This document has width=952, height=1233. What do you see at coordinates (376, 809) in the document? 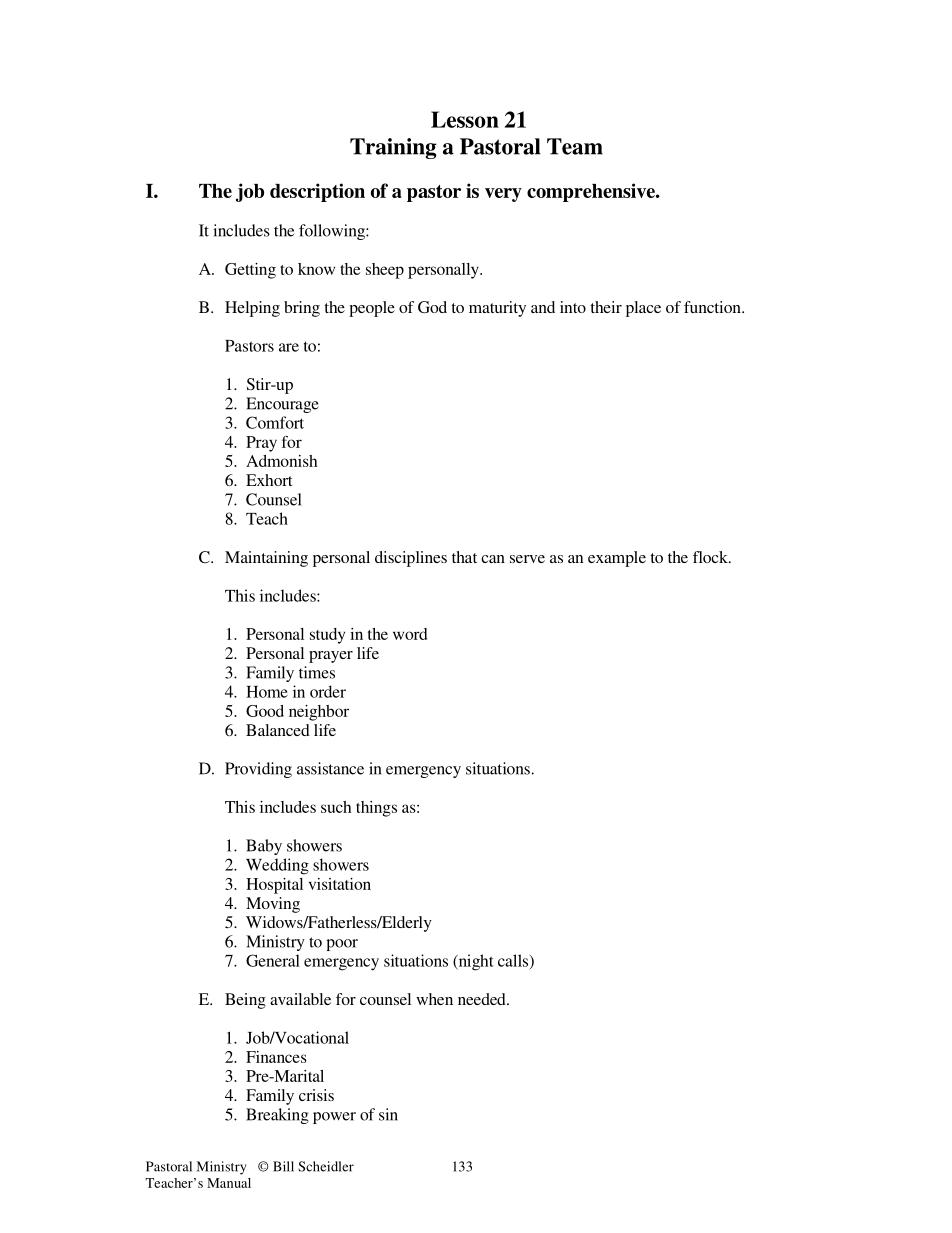
I see `things` at bounding box center [376, 809].
